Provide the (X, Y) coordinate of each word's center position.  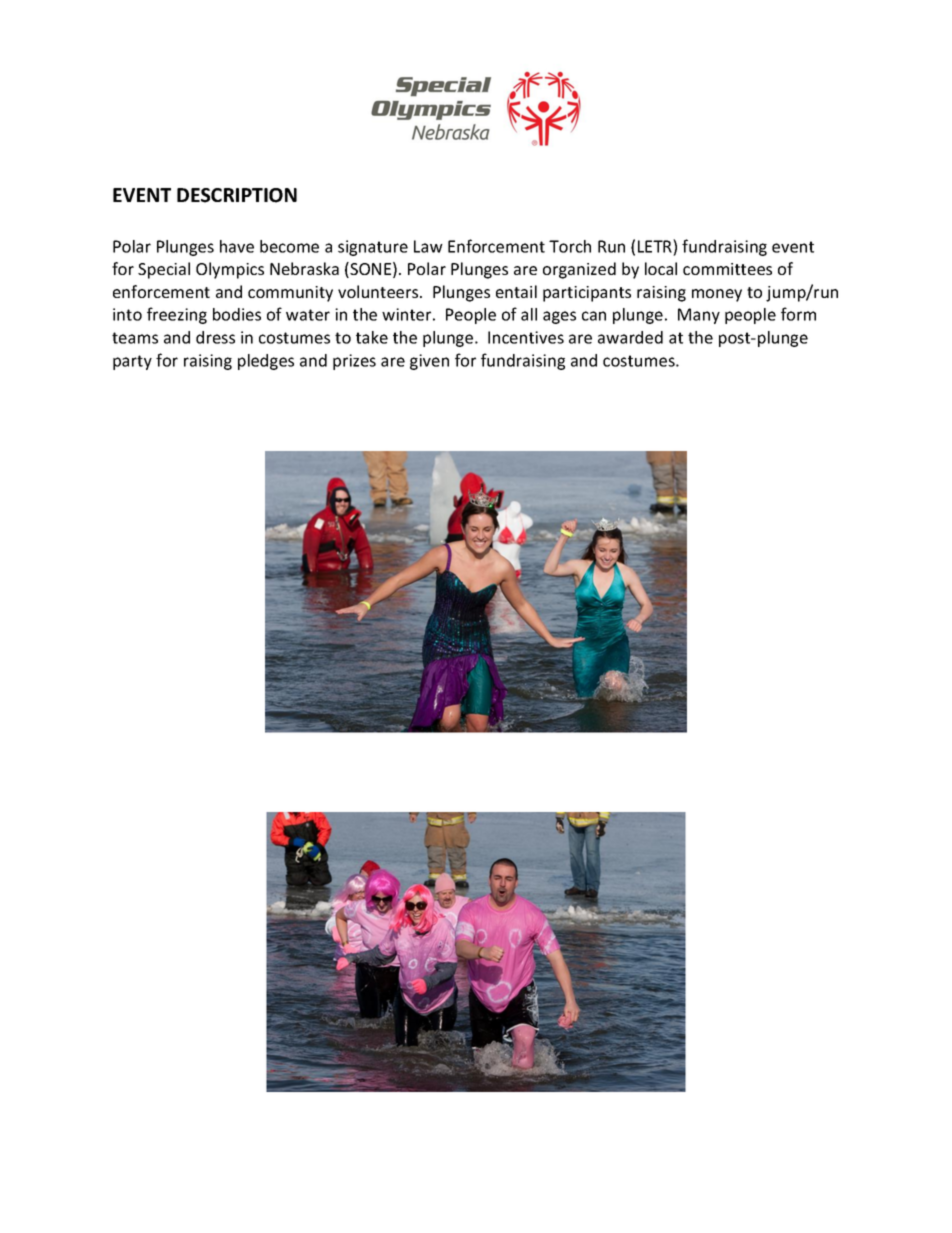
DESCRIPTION (237, 195)
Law (428, 246)
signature (373, 248)
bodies (237, 314)
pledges (266, 362)
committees (727, 269)
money (717, 295)
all (529, 314)
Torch (570, 246)
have (237, 246)
